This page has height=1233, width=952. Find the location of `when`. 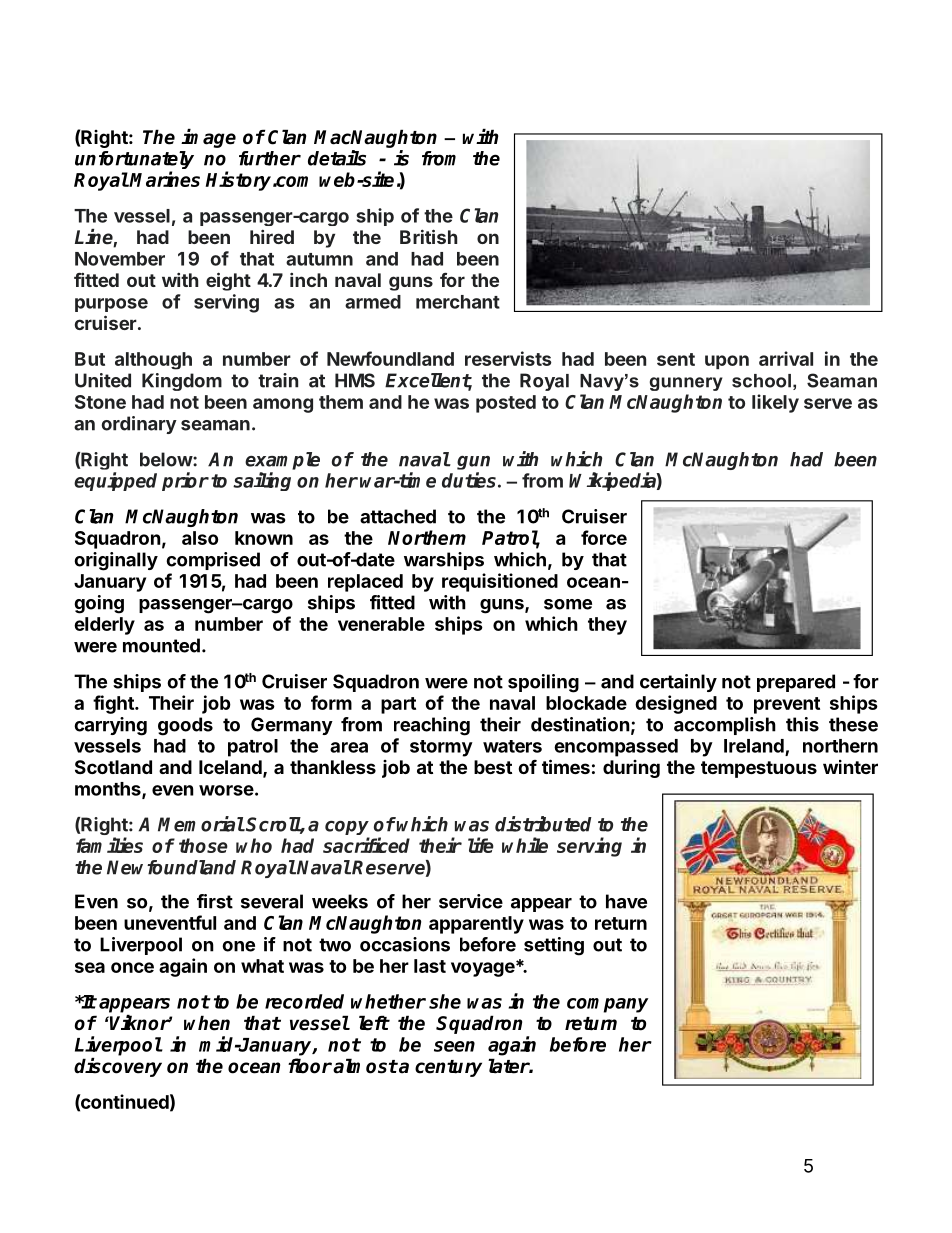

when is located at coordinates (207, 1023).
